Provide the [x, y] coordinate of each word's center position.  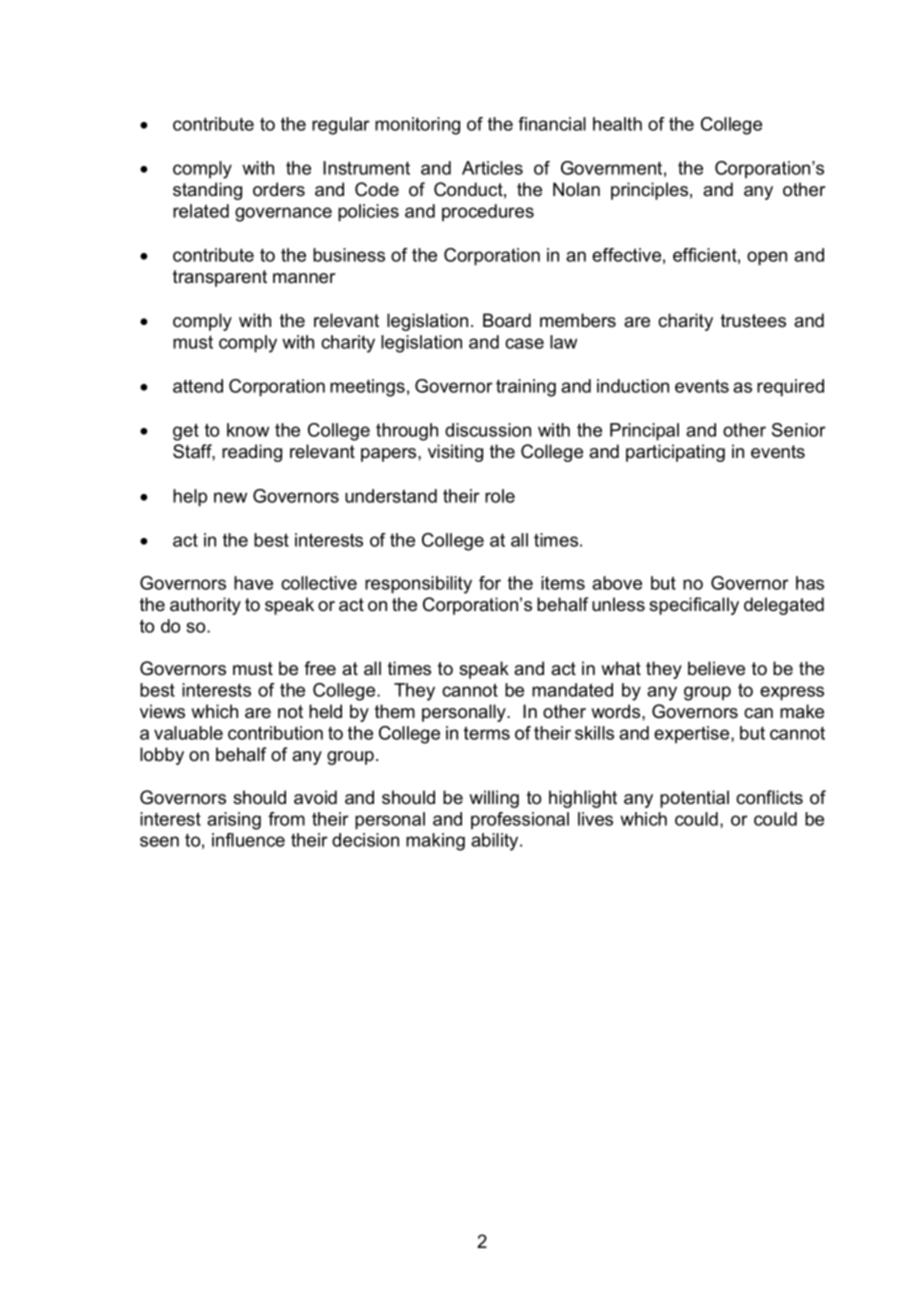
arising [234, 821]
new [230, 497]
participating [675, 453]
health [617, 124]
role [500, 496]
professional [520, 820]
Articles [492, 168]
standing [207, 191]
